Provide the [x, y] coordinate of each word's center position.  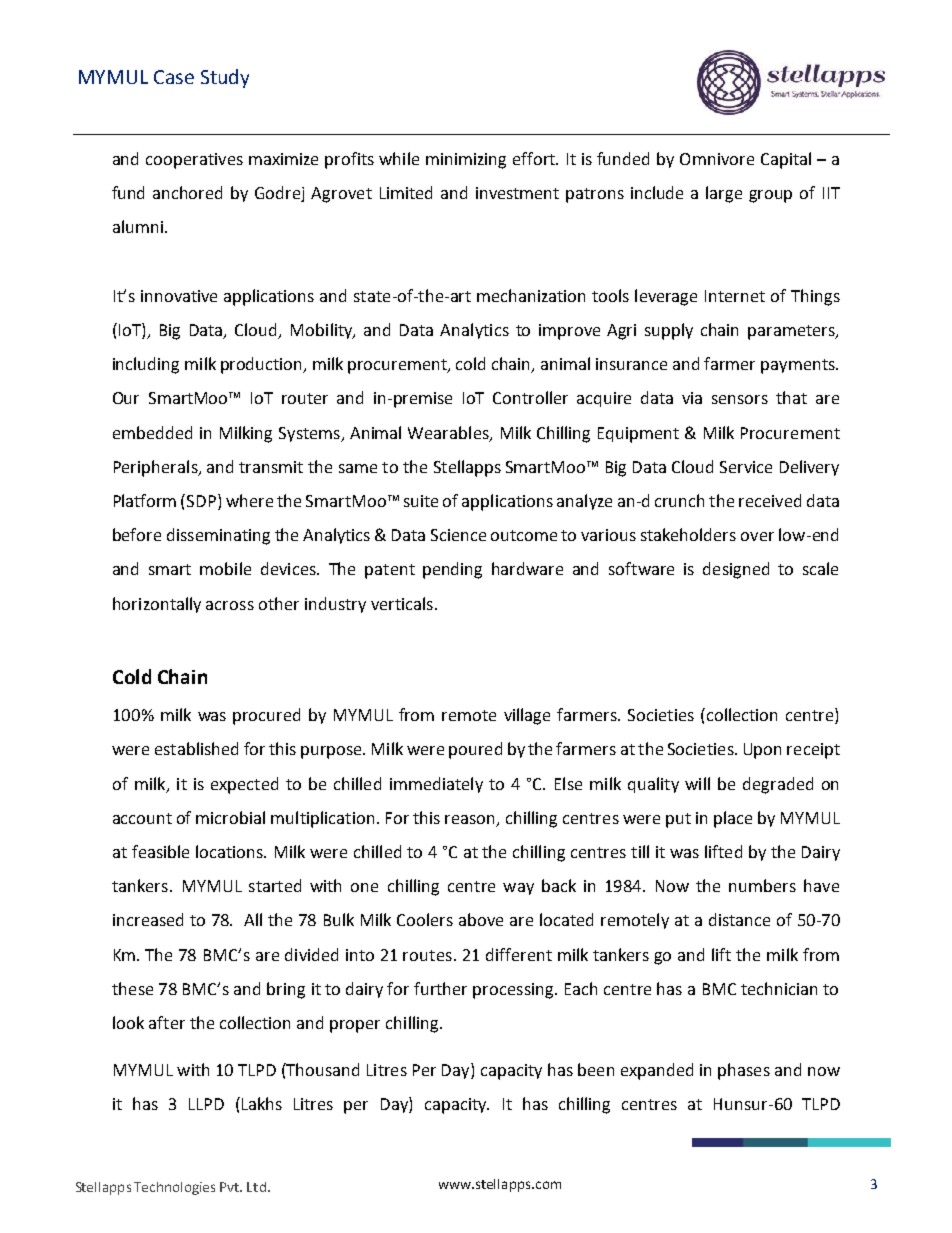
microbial [230, 817]
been [596, 1069]
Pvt [231, 1187]
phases [744, 1071]
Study [225, 78]
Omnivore [717, 159]
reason [471, 820]
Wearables [449, 433]
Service [746, 467]
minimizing [466, 161]
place [733, 819]
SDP [201, 501]
